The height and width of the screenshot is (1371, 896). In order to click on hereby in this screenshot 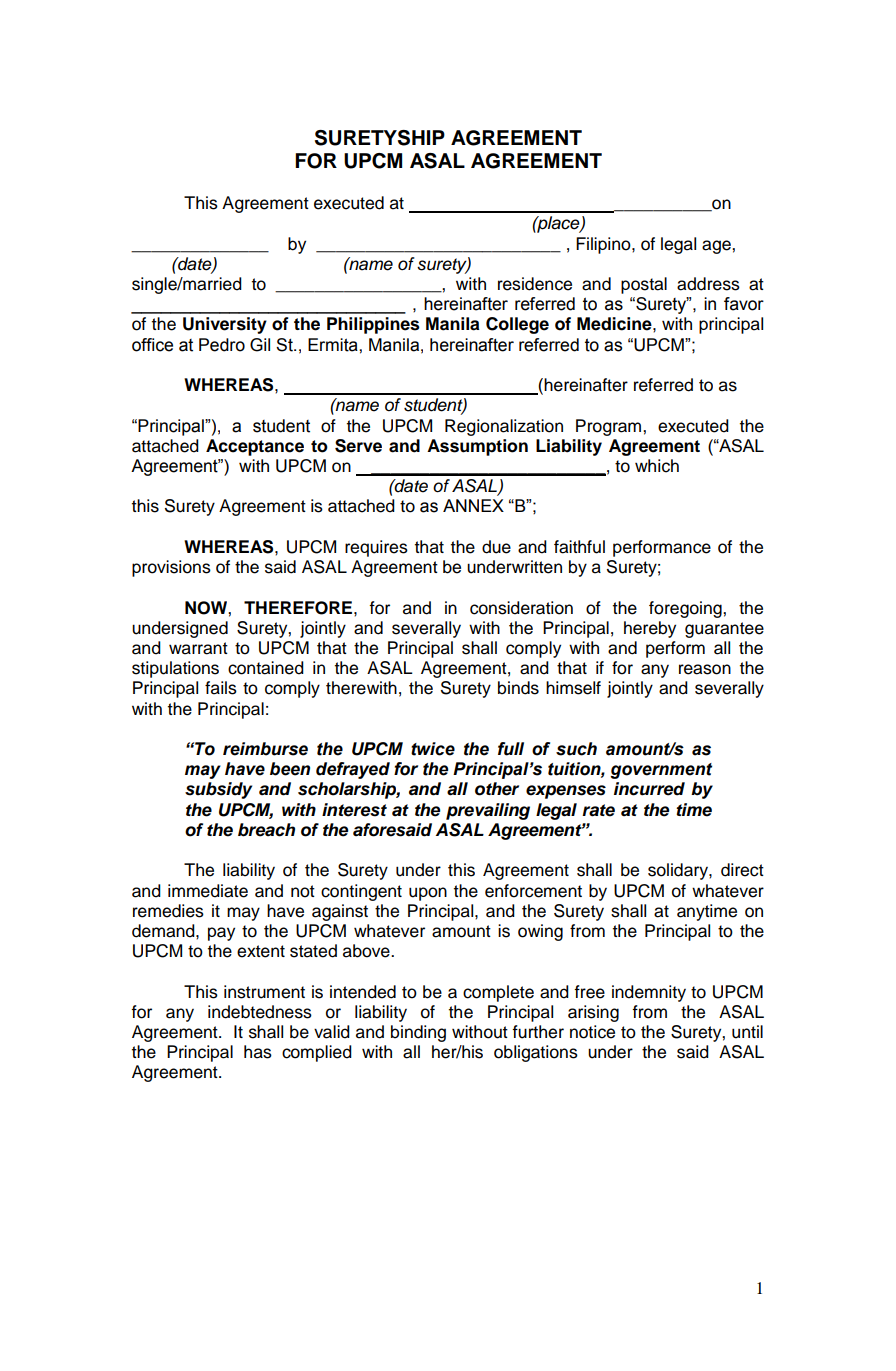, I will do `click(650, 629)`.
